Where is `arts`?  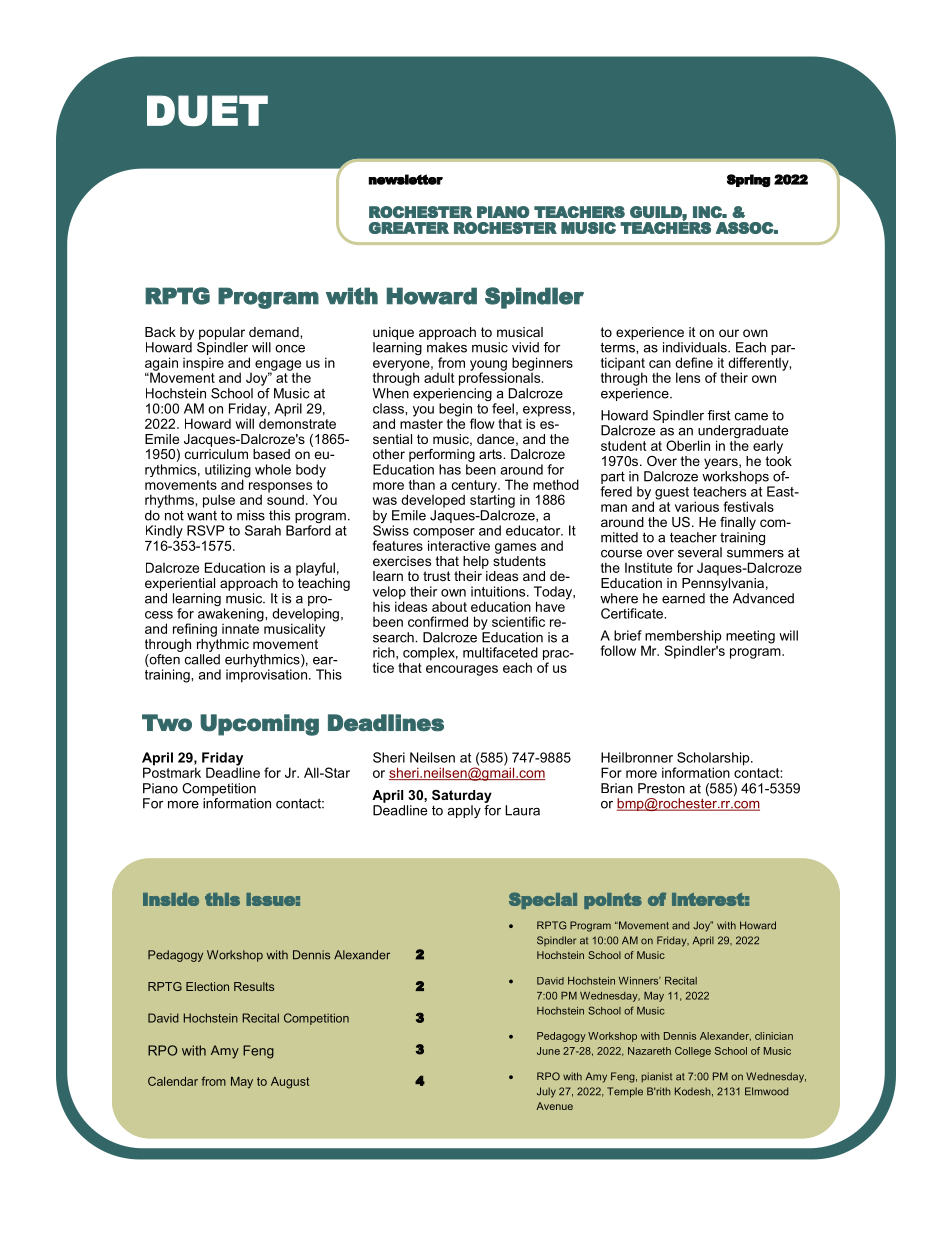
arts is located at coordinates (491, 454).
